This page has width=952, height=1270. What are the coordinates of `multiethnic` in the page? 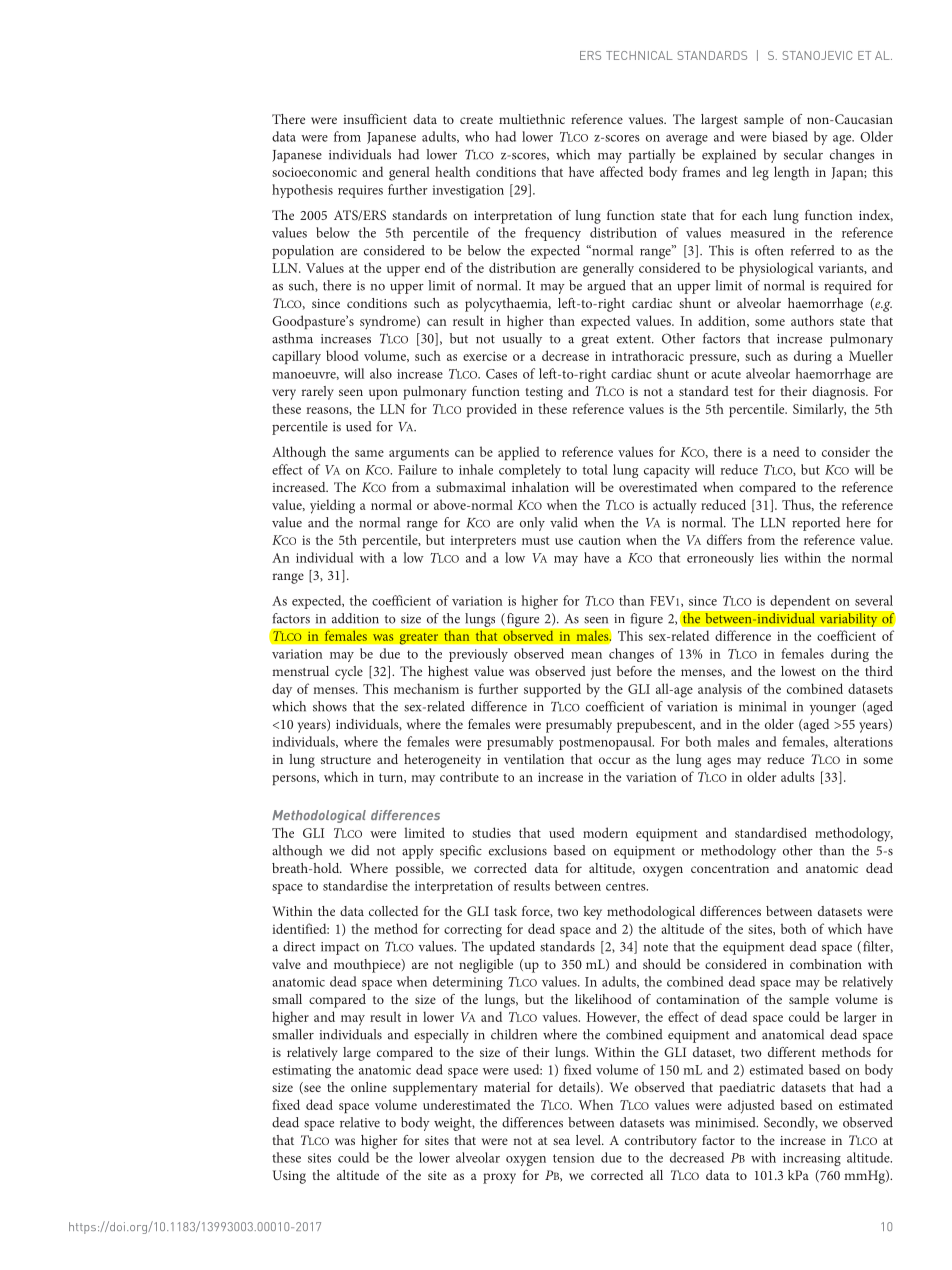 It's located at (532, 119).
